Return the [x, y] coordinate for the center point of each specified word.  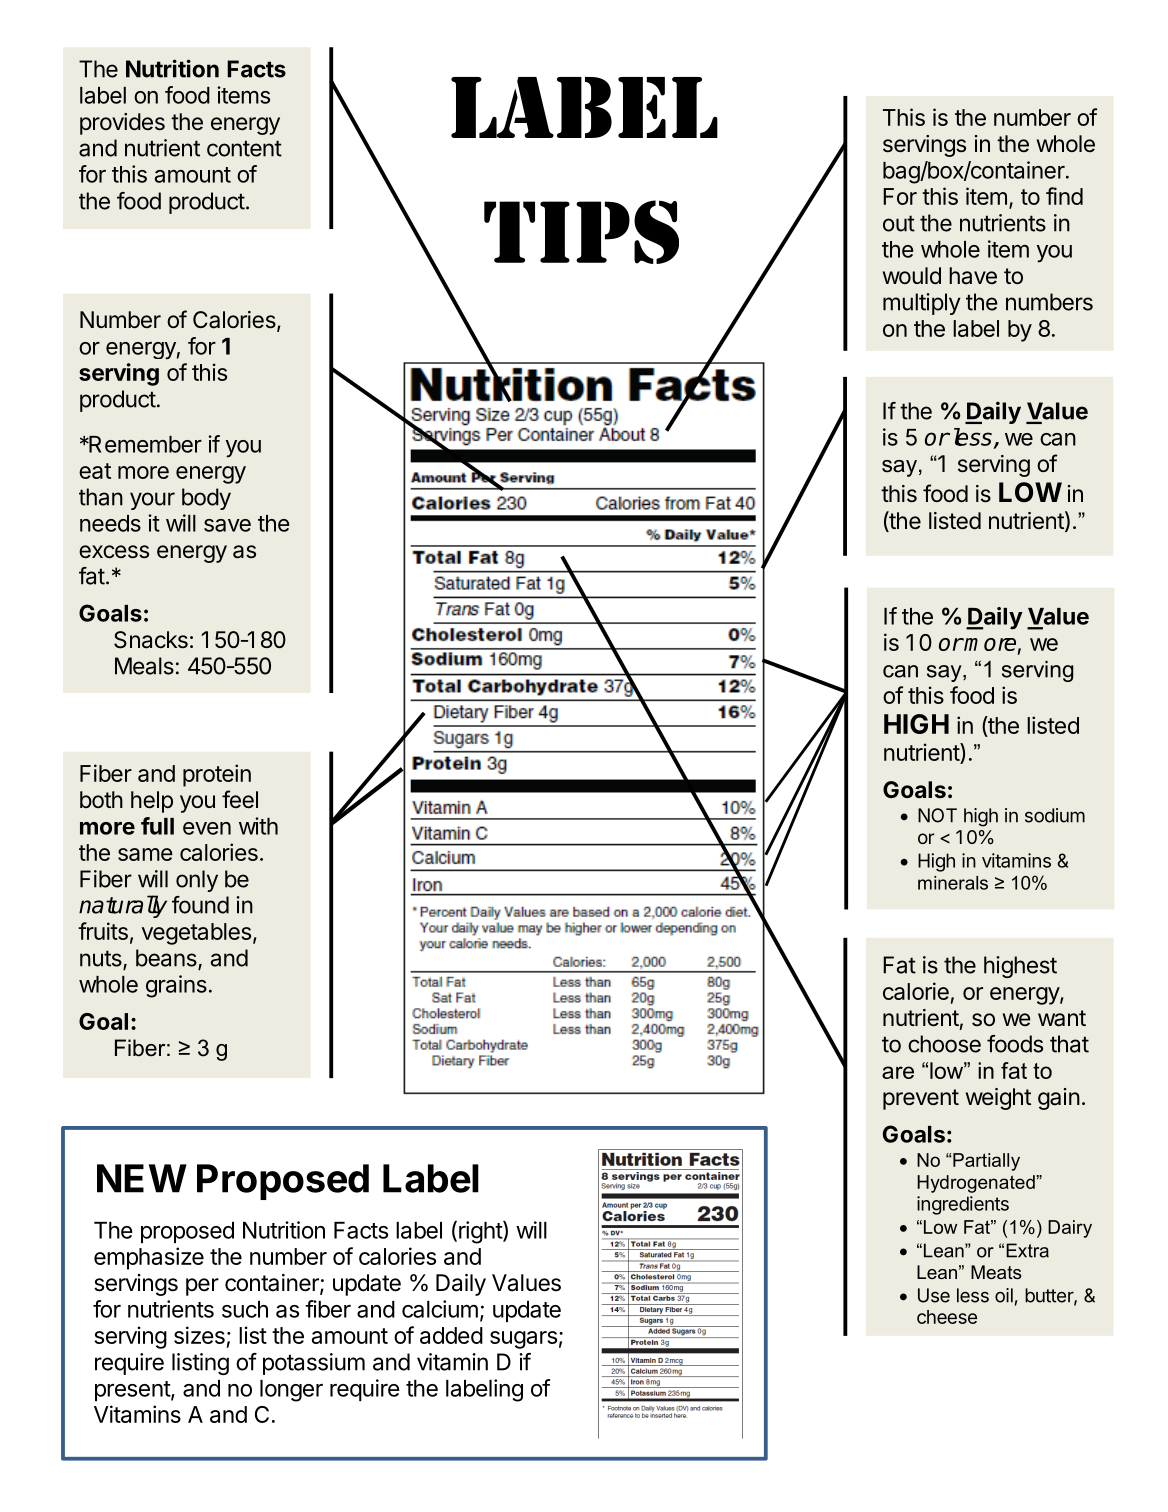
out [899, 223]
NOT [937, 815]
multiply [922, 304]
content [244, 148]
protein [217, 775]
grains [176, 986]
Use [934, 1295]
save [227, 525]
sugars [523, 1340]
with [258, 826]
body [206, 499]
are [898, 1072]
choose [944, 1044]
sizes [199, 1335]
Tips [581, 232]
